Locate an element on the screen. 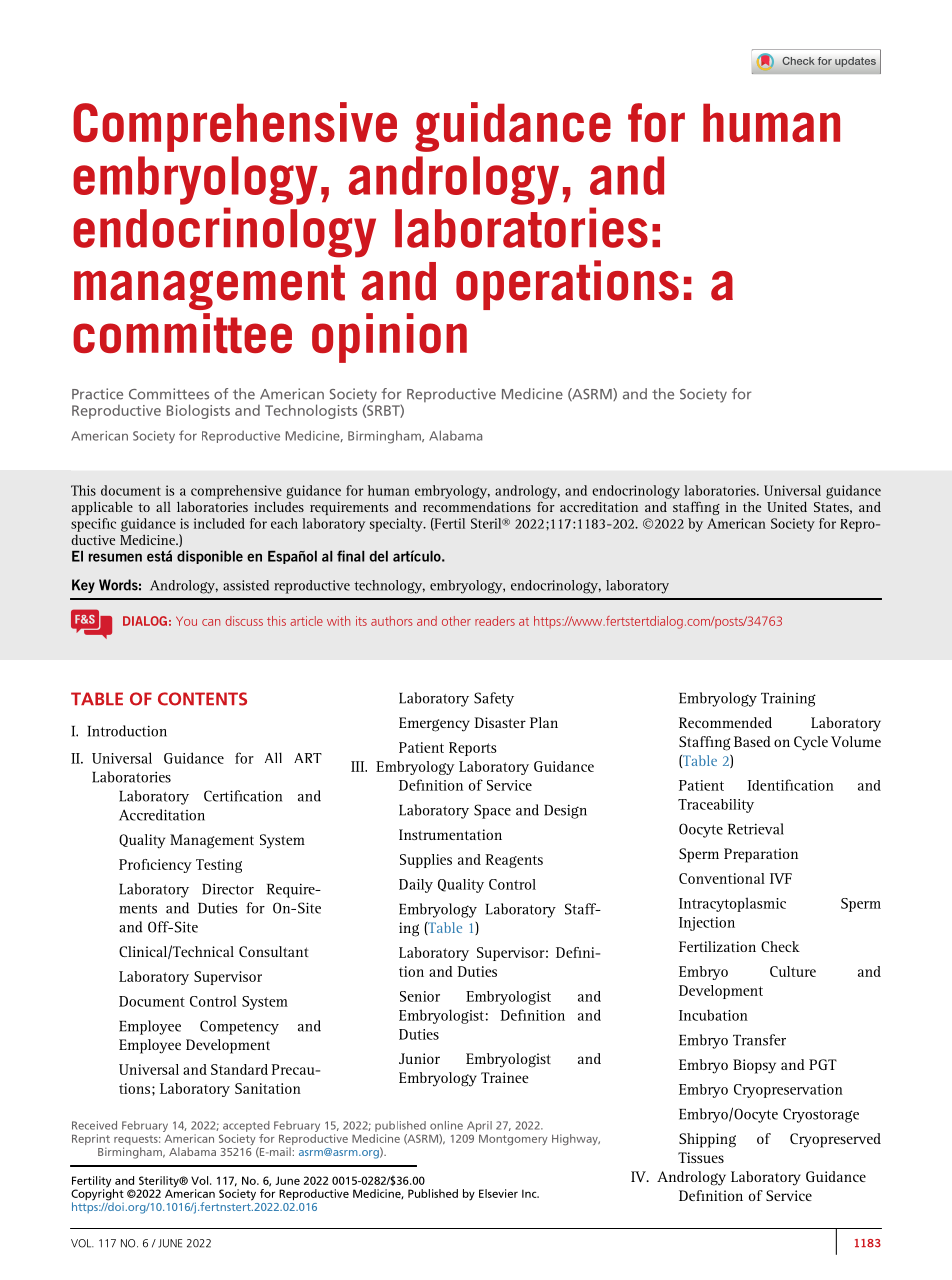 This screenshot has width=952, height=1280. Based is located at coordinates (752, 741).
